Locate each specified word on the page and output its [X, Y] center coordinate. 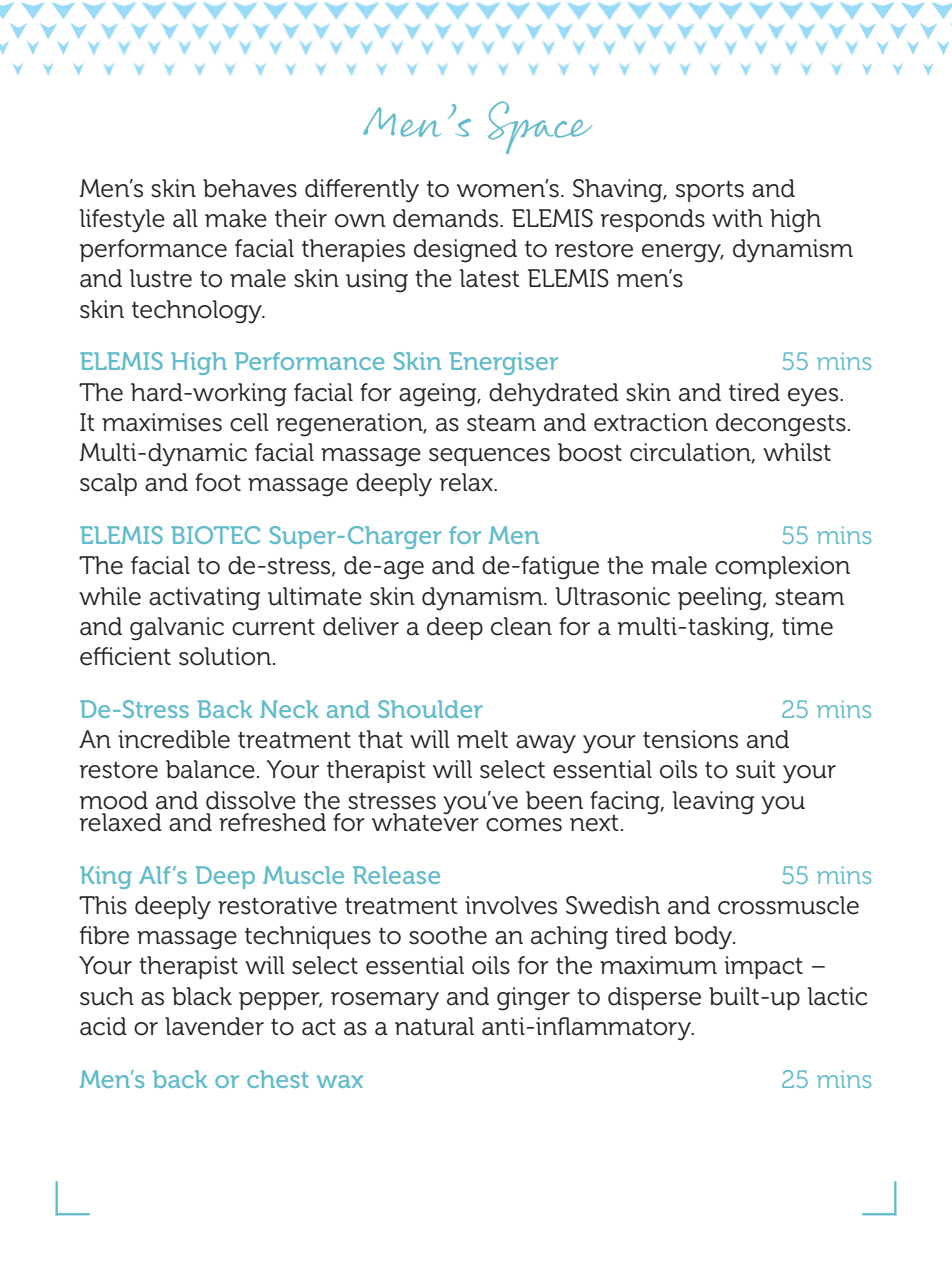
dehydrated [554, 395]
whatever [425, 821]
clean [521, 626]
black [202, 996]
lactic [837, 996]
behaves [250, 188]
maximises [162, 422]
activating [204, 599]
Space [540, 127]
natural [434, 1026]
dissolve [251, 800]
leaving [713, 803]
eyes [814, 397]
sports [710, 191]
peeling [721, 599]
